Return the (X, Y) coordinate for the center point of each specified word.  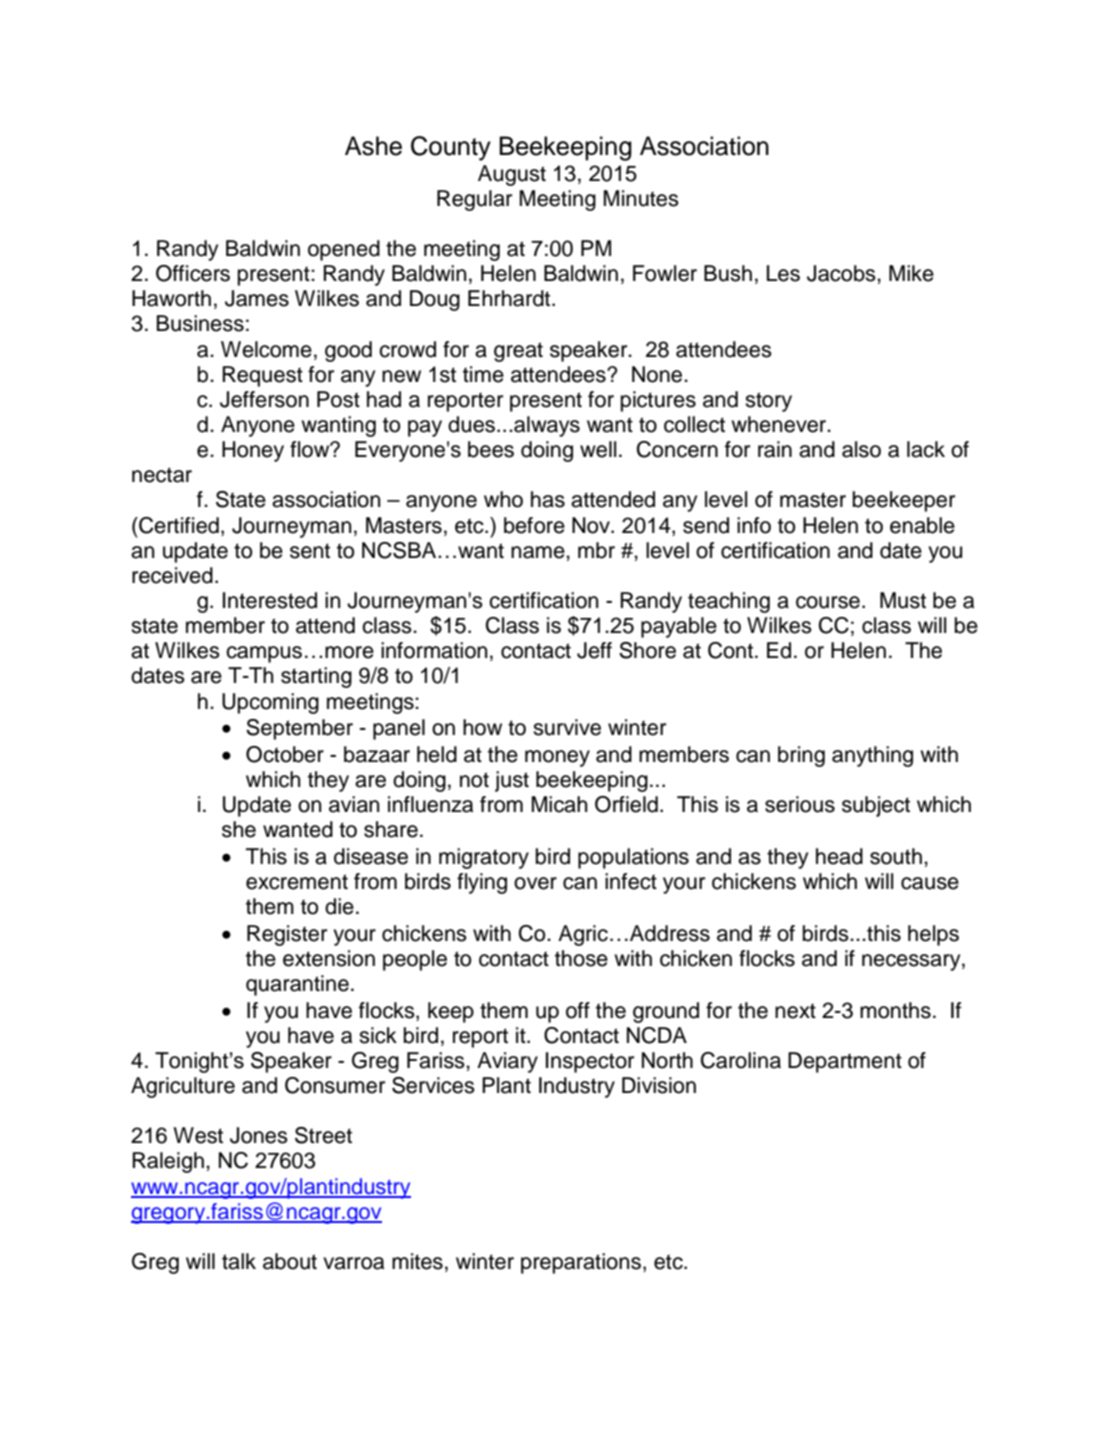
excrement (297, 882)
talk (239, 1261)
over (535, 883)
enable (922, 525)
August (512, 175)
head (839, 856)
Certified (178, 525)
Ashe (373, 146)
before (534, 525)
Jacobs (842, 273)
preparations (581, 1263)
